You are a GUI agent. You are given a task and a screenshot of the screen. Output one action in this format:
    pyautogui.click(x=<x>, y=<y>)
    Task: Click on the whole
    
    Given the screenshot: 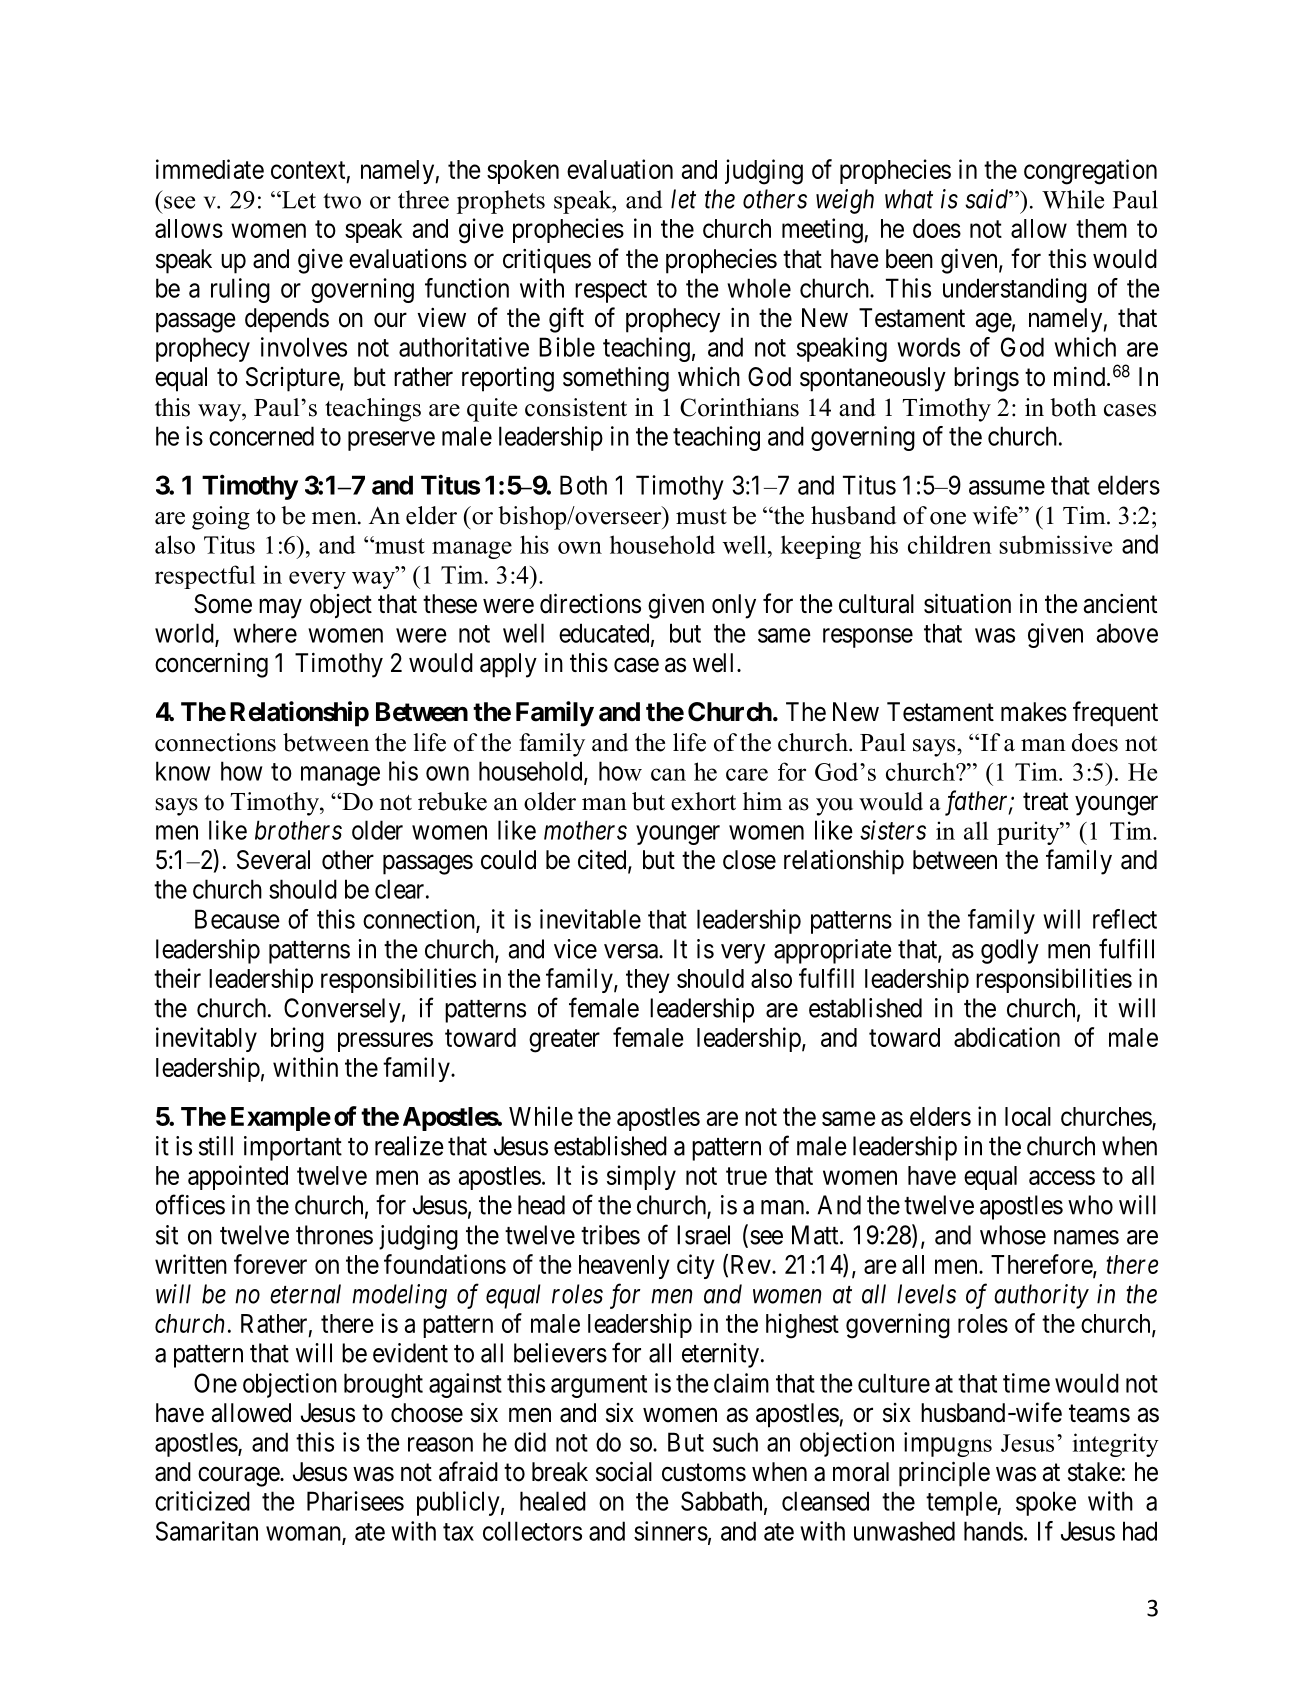 What is the action you would take?
    pyautogui.click(x=759, y=288)
